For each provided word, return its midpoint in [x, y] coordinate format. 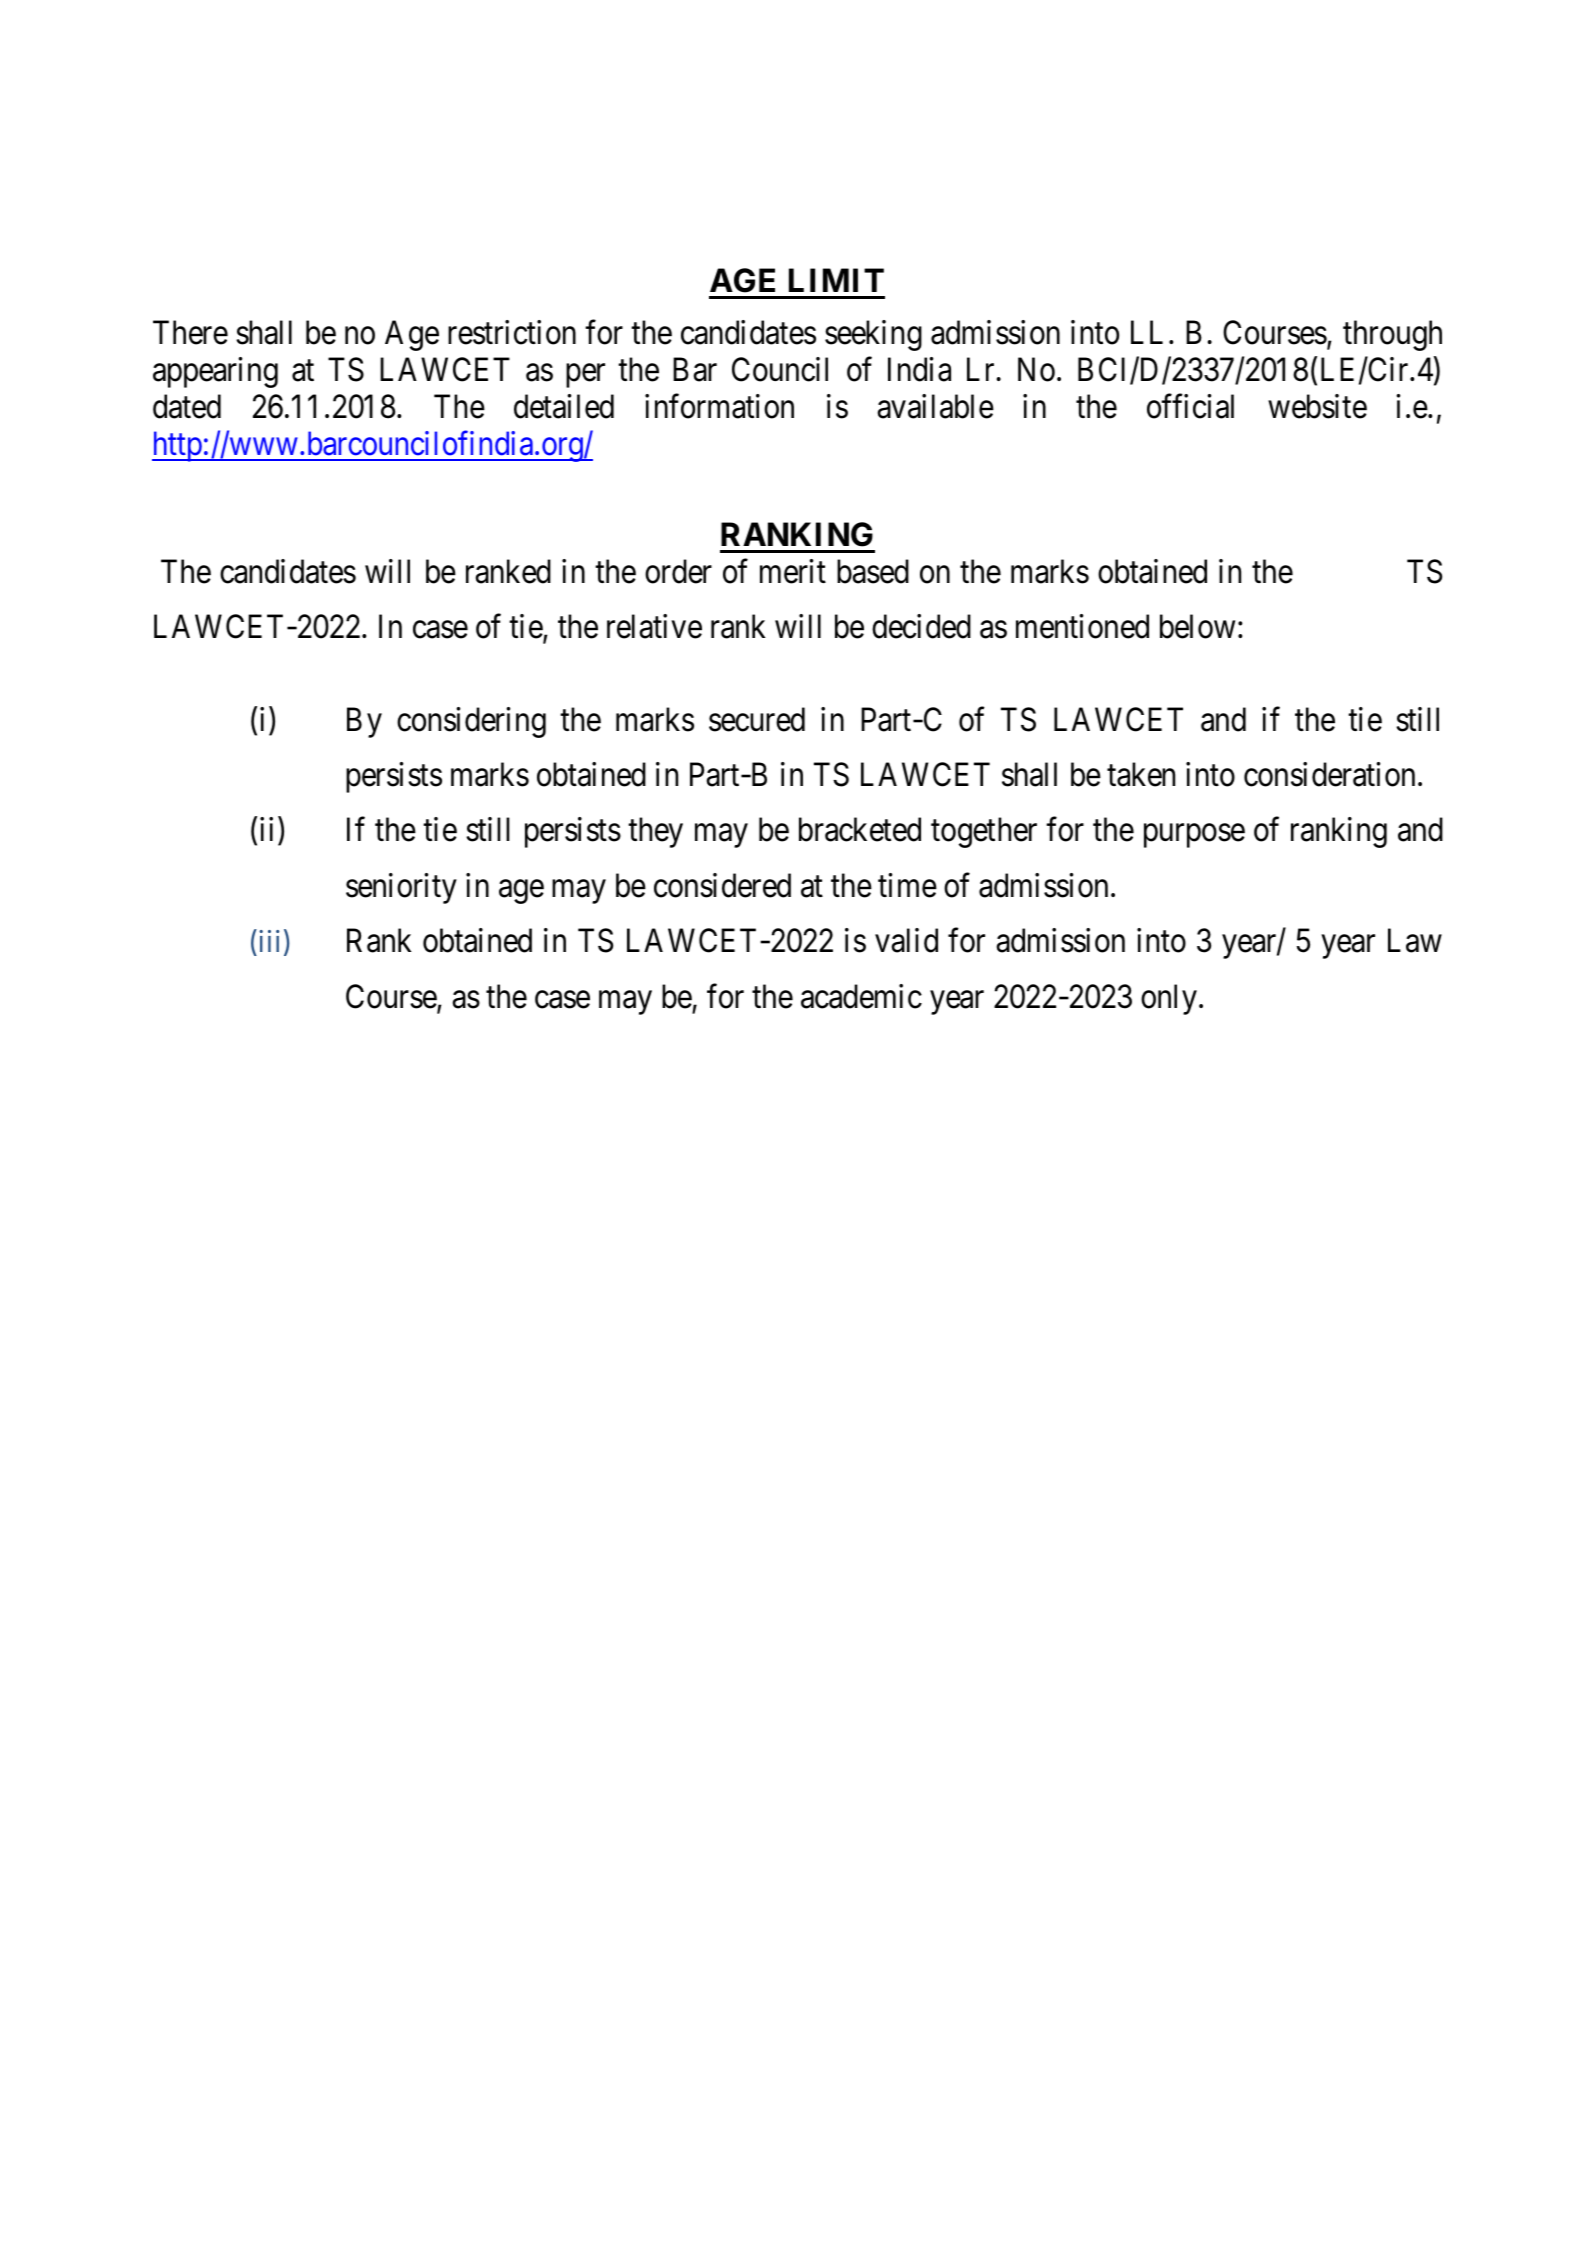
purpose [1194, 836]
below [1197, 626]
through [1392, 335]
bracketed [860, 830]
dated [187, 406]
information [719, 406]
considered [722, 885]
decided [921, 626]
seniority [401, 888]
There [190, 332]
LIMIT [836, 280]
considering [471, 722]
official [1190, 406]
